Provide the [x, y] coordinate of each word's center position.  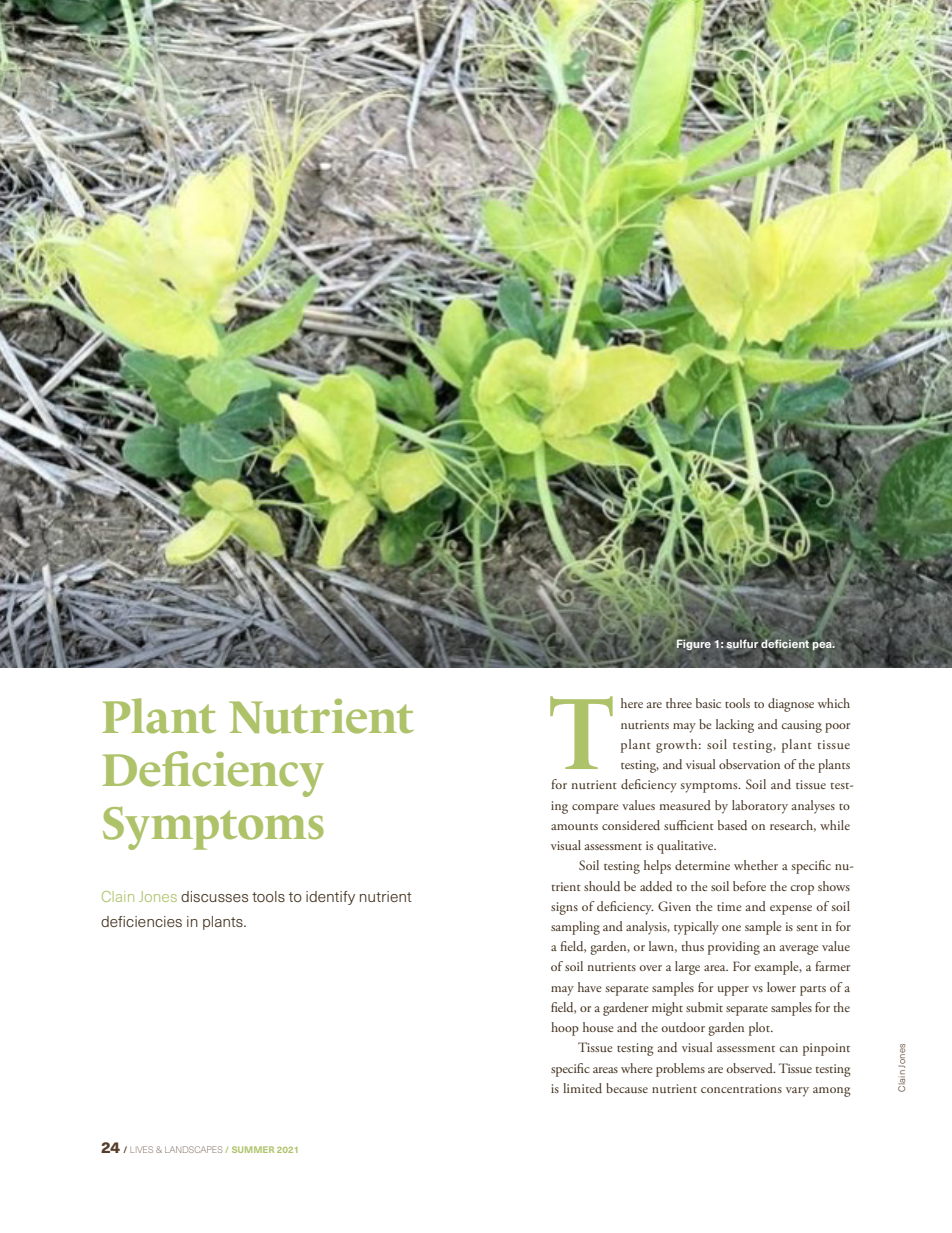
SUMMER [253, 1149]
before [749, 886]
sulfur [742, 644]
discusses [214, 896]
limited [582, 1088]
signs [564, 908]
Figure [694, 644]
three [679, 703]
